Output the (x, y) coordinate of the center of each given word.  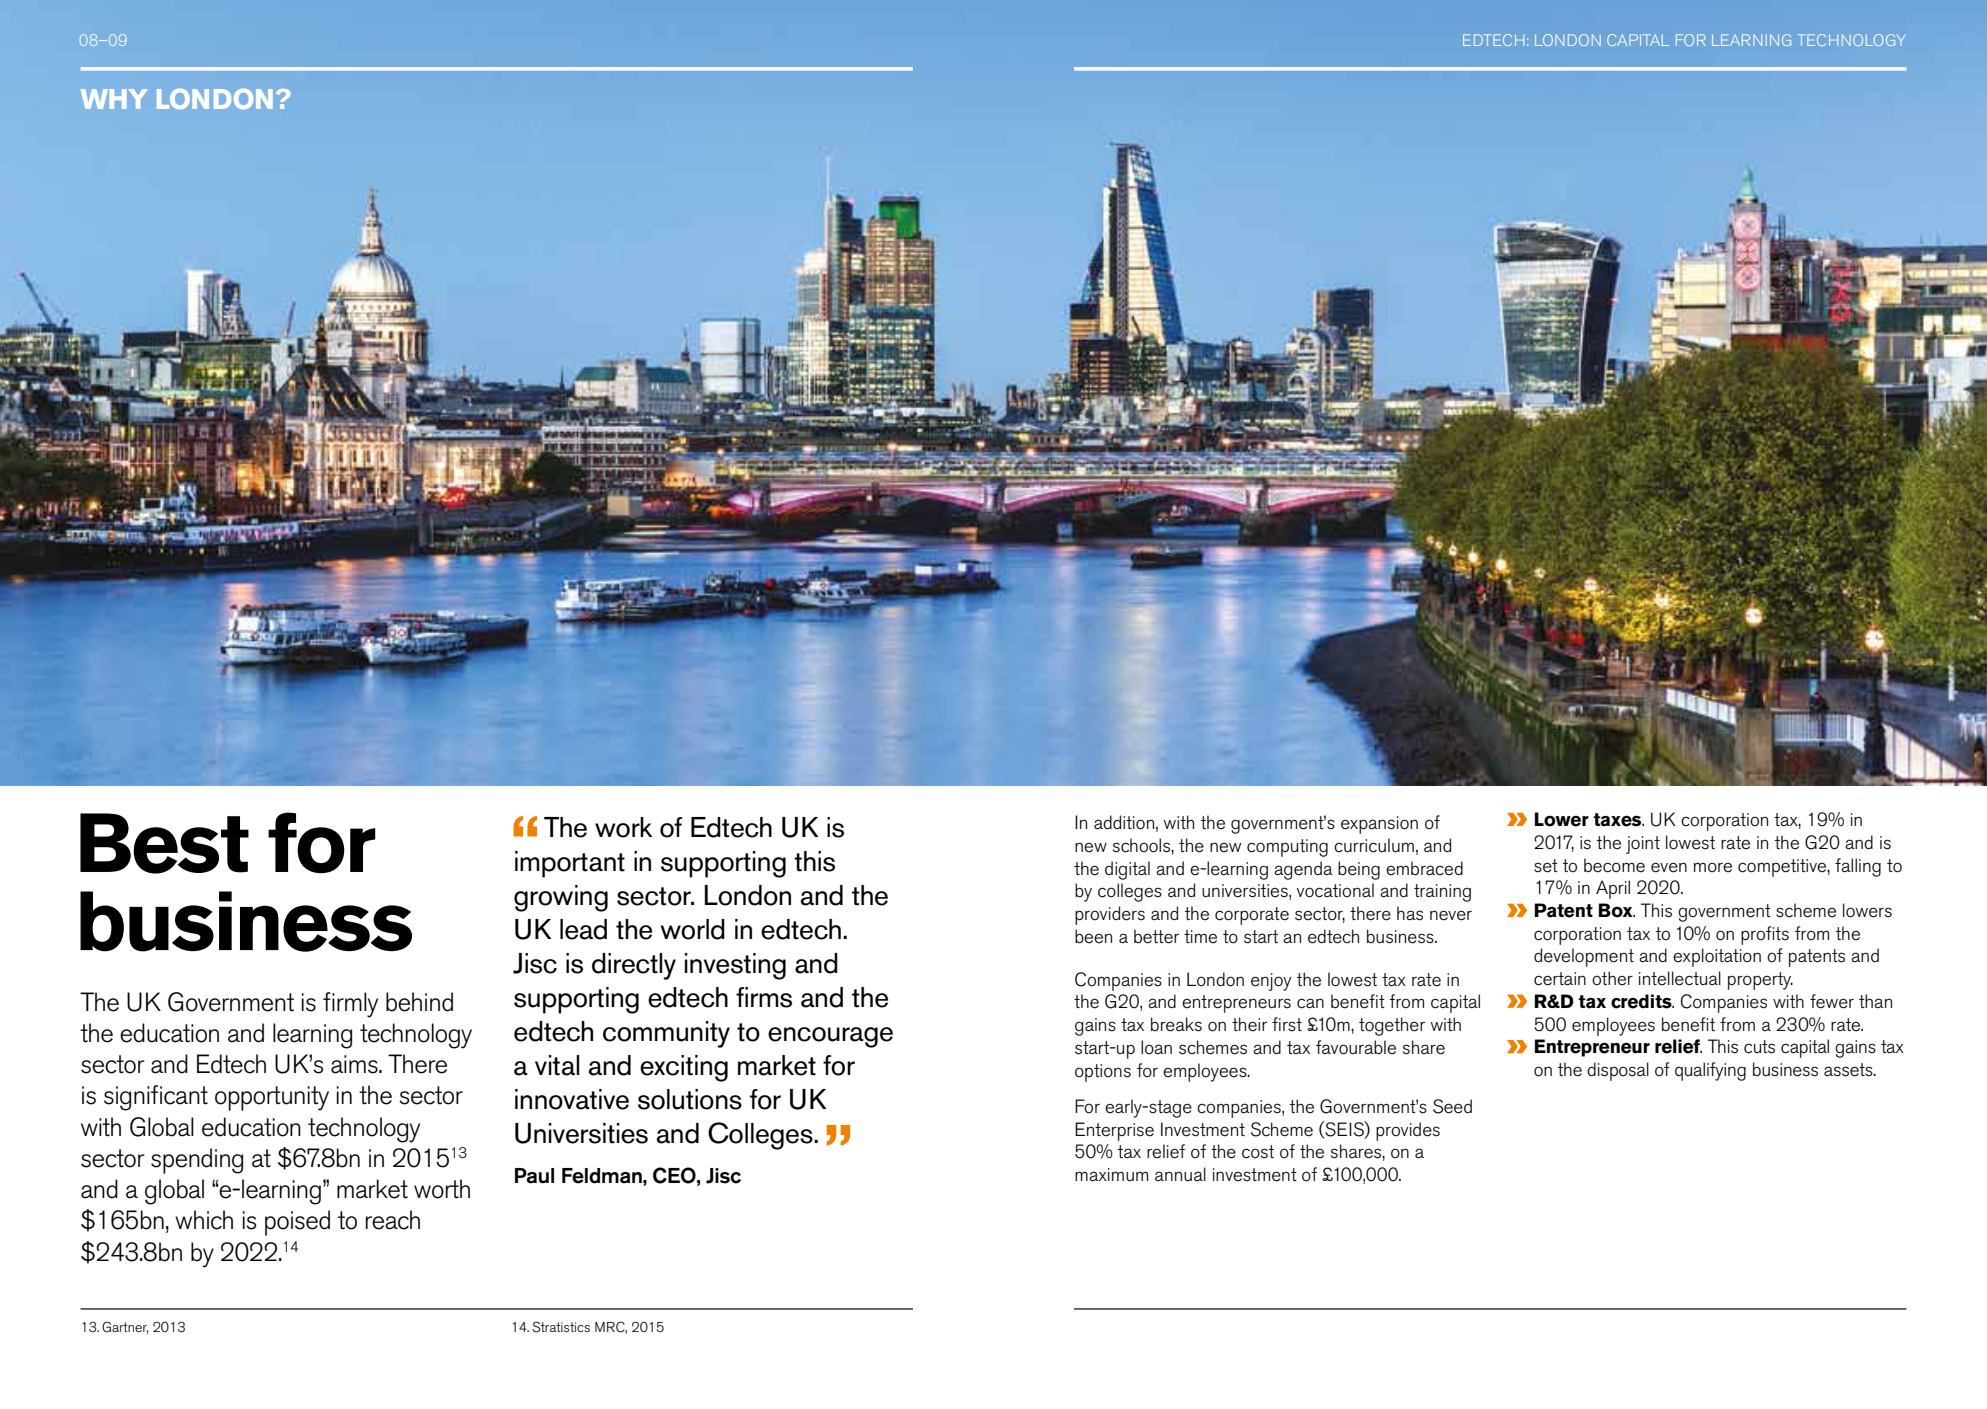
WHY (114, 99)
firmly (350, 1005)
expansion (1379, 825)
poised (297, 1223)
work (624, 827)
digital (1127, 870)
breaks (1176, 1024)
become (1614, 865)
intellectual (1680, 978)
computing (1287, 848)
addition (1124, 822)
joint (1643, 845)
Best (164, 843)
